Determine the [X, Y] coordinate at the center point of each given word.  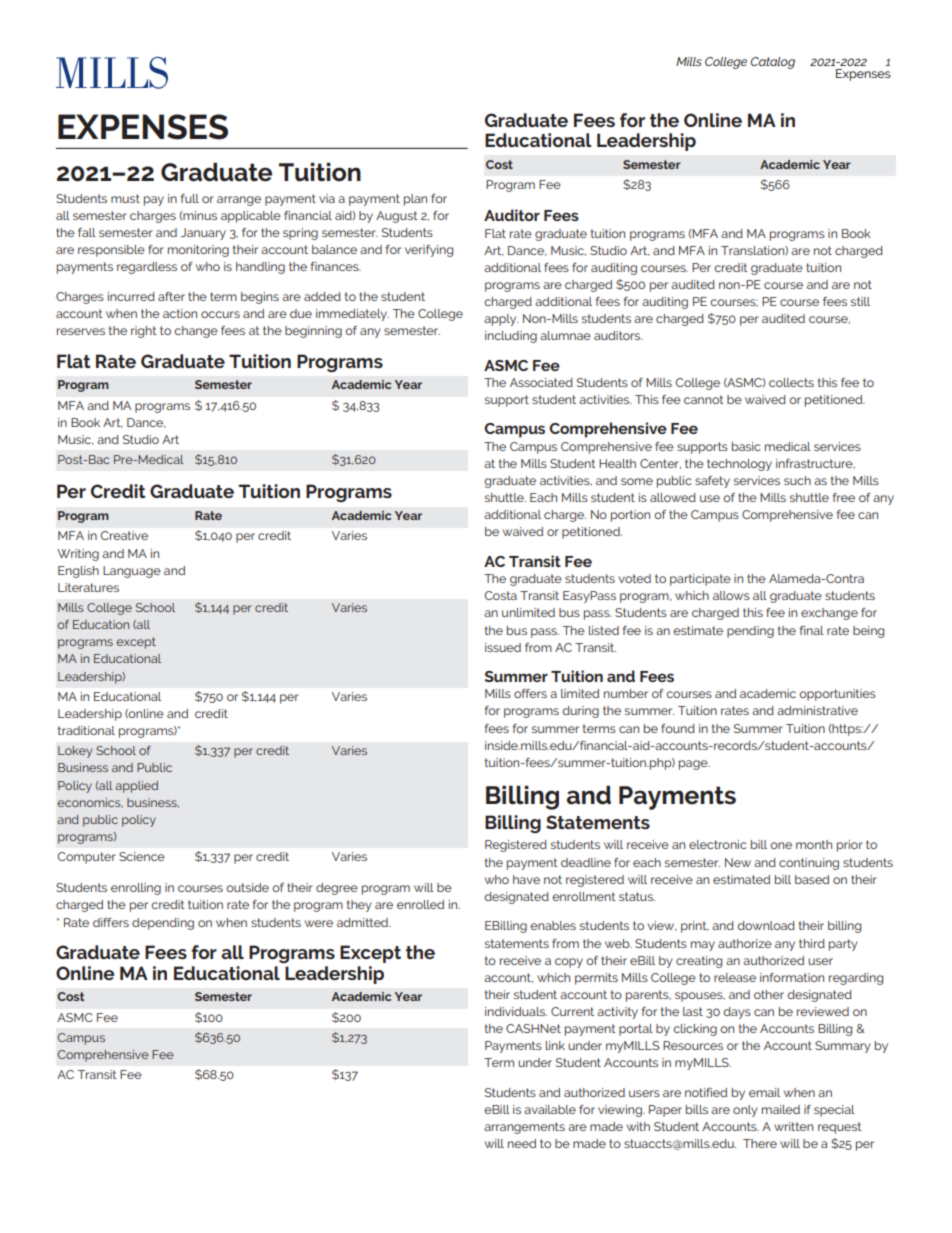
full [190, 198]
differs [111, 922]
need [522, 1143]
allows [731, 595]
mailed [781, 1109]
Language [132, 572]
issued [503, 647]
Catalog [773, 63]
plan [415, 200]
